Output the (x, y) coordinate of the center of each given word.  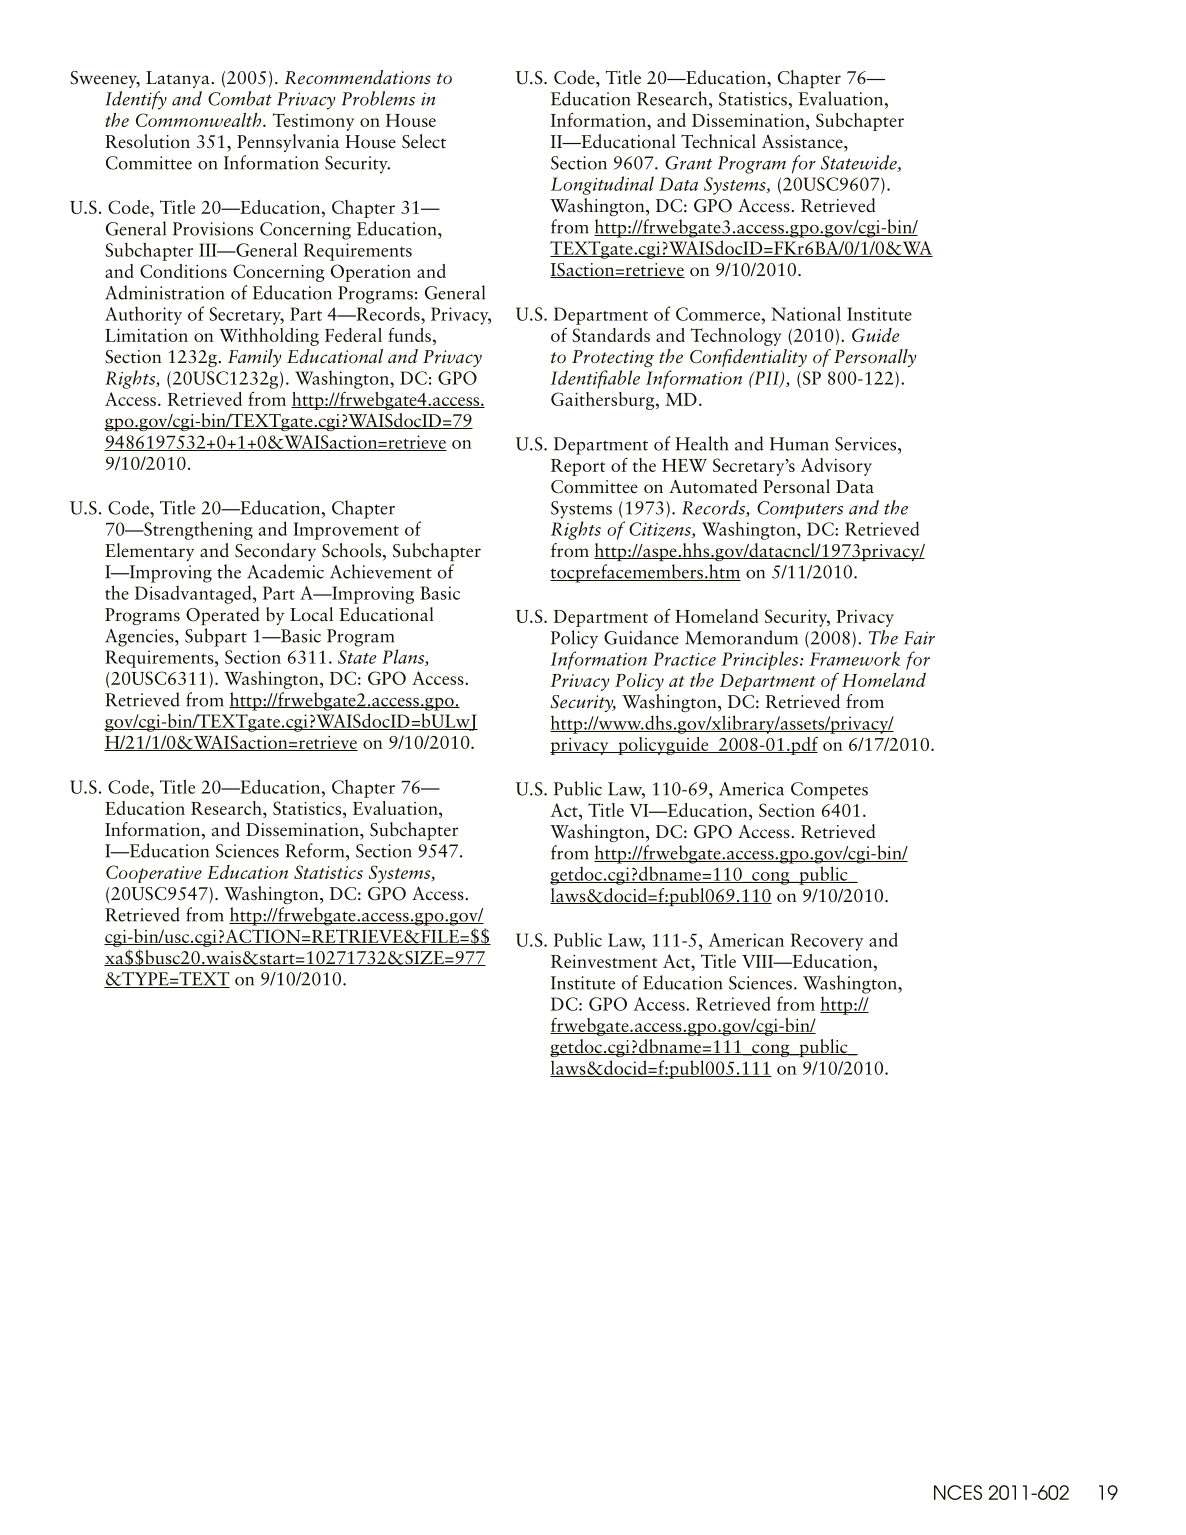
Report (578, 467)
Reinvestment (604, 961)
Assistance (803, 142)
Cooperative (154, 874)
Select (424, 141)
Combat (240, 98)
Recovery (827, 942)
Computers (800, 510)
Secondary (275, 552)
